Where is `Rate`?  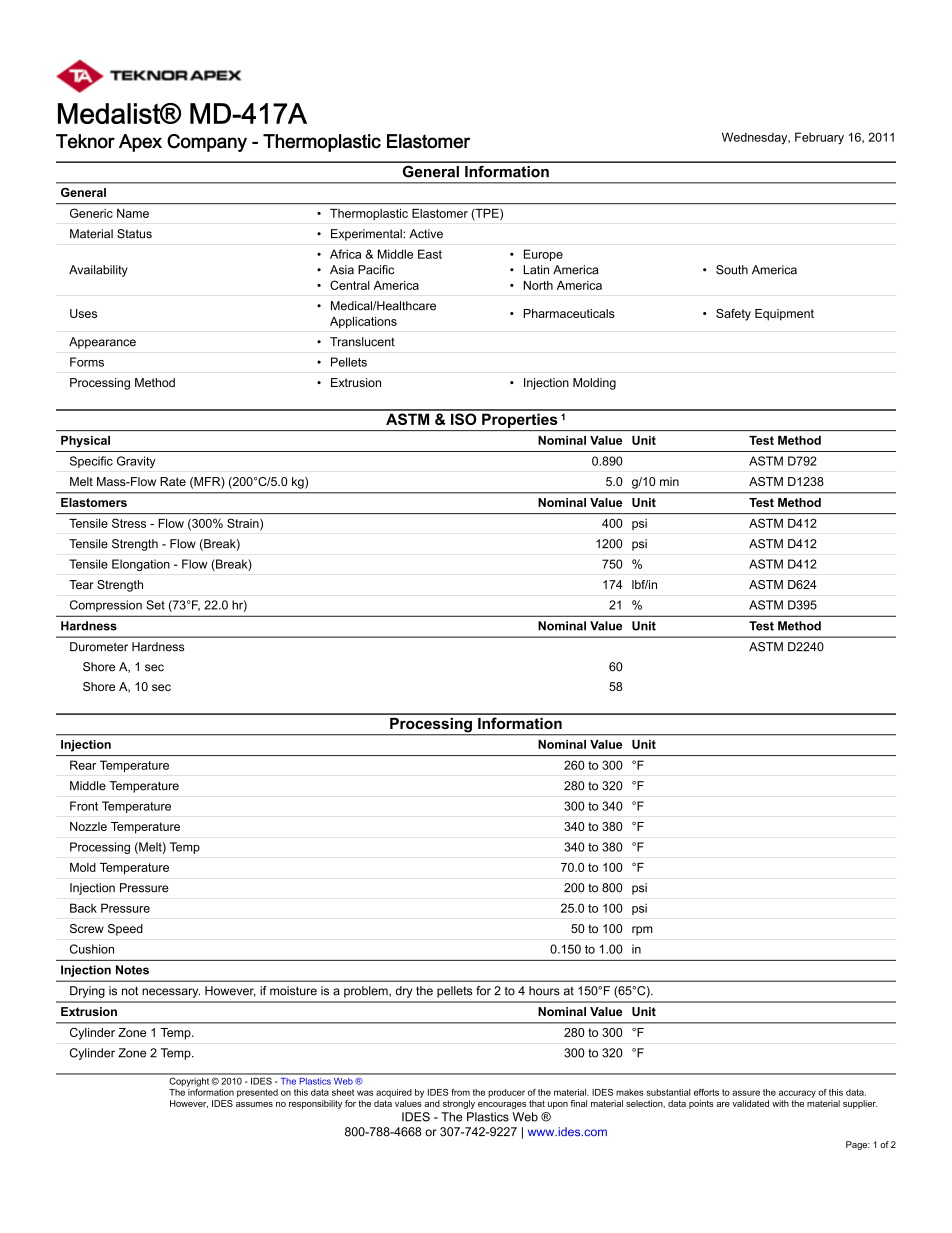
Rate is located at coordinates (173, 481).
